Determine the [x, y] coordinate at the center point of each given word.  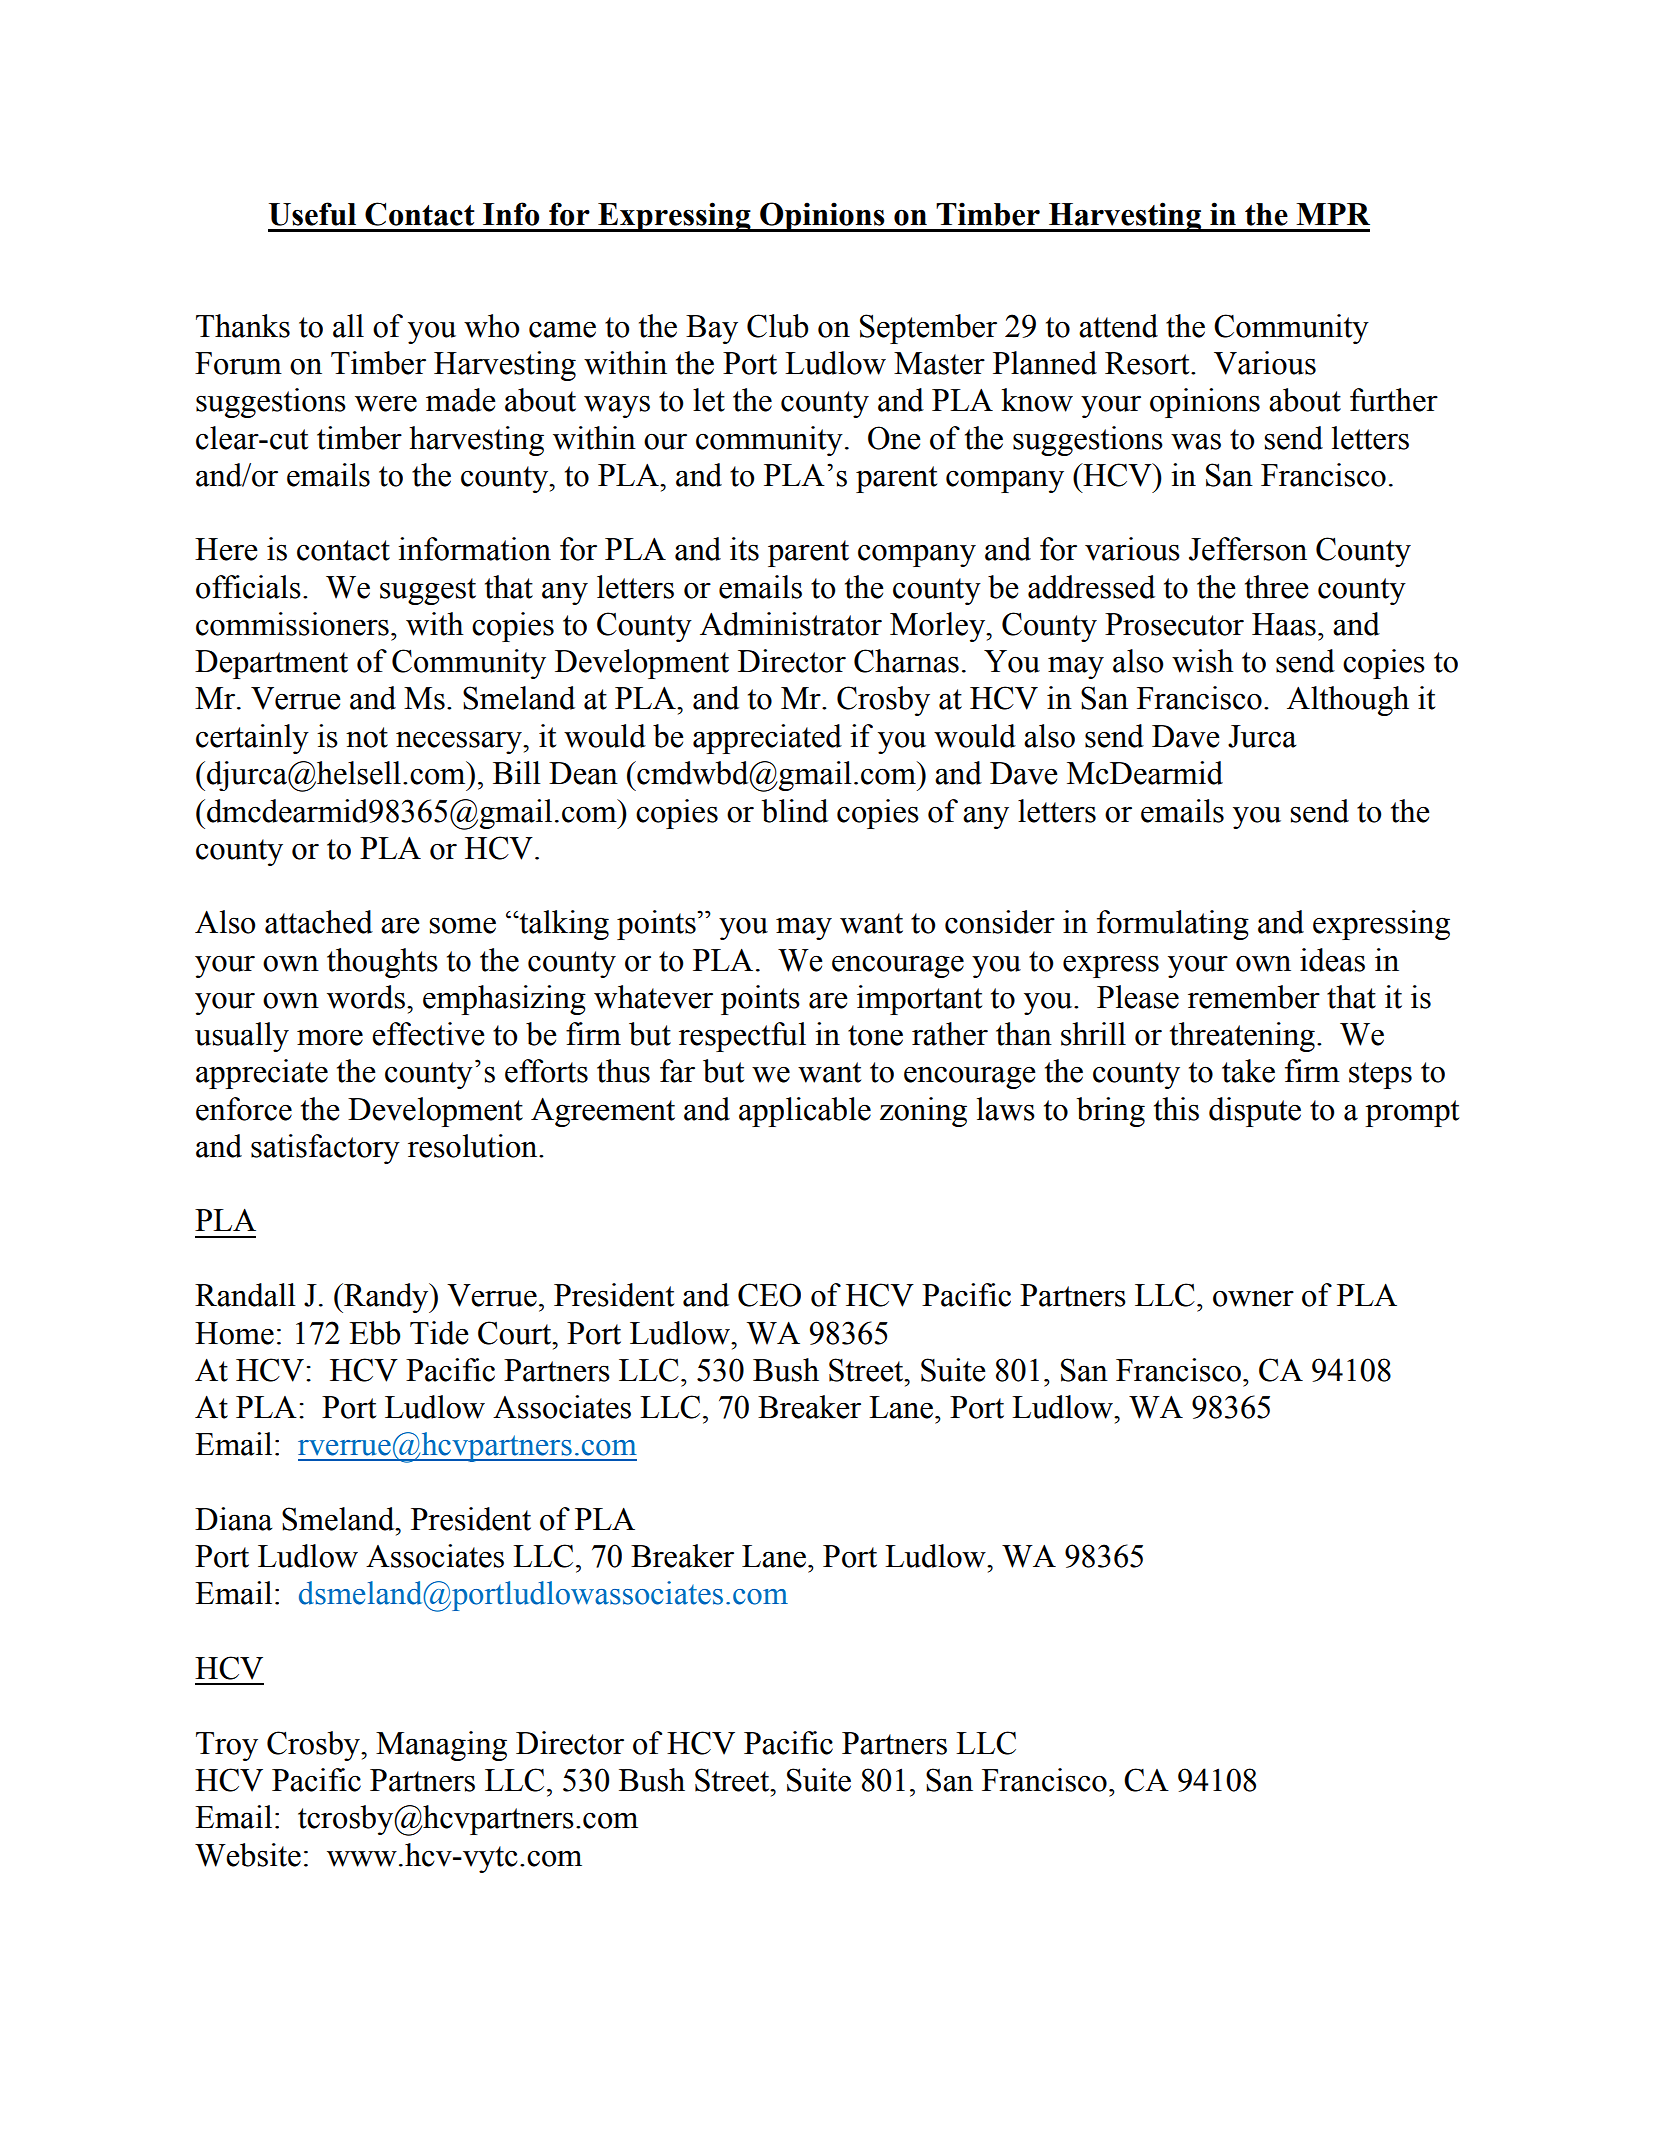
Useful [312, 214]
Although [1348, 701]
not [367, 737]
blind [795, 811]
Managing [441, 1746]
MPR [1333, 214]
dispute [1255, 1112]
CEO [769, 1295]
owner [1253, 1298]
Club [778, 326]
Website [248, 1855]
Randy [386, 1298]
